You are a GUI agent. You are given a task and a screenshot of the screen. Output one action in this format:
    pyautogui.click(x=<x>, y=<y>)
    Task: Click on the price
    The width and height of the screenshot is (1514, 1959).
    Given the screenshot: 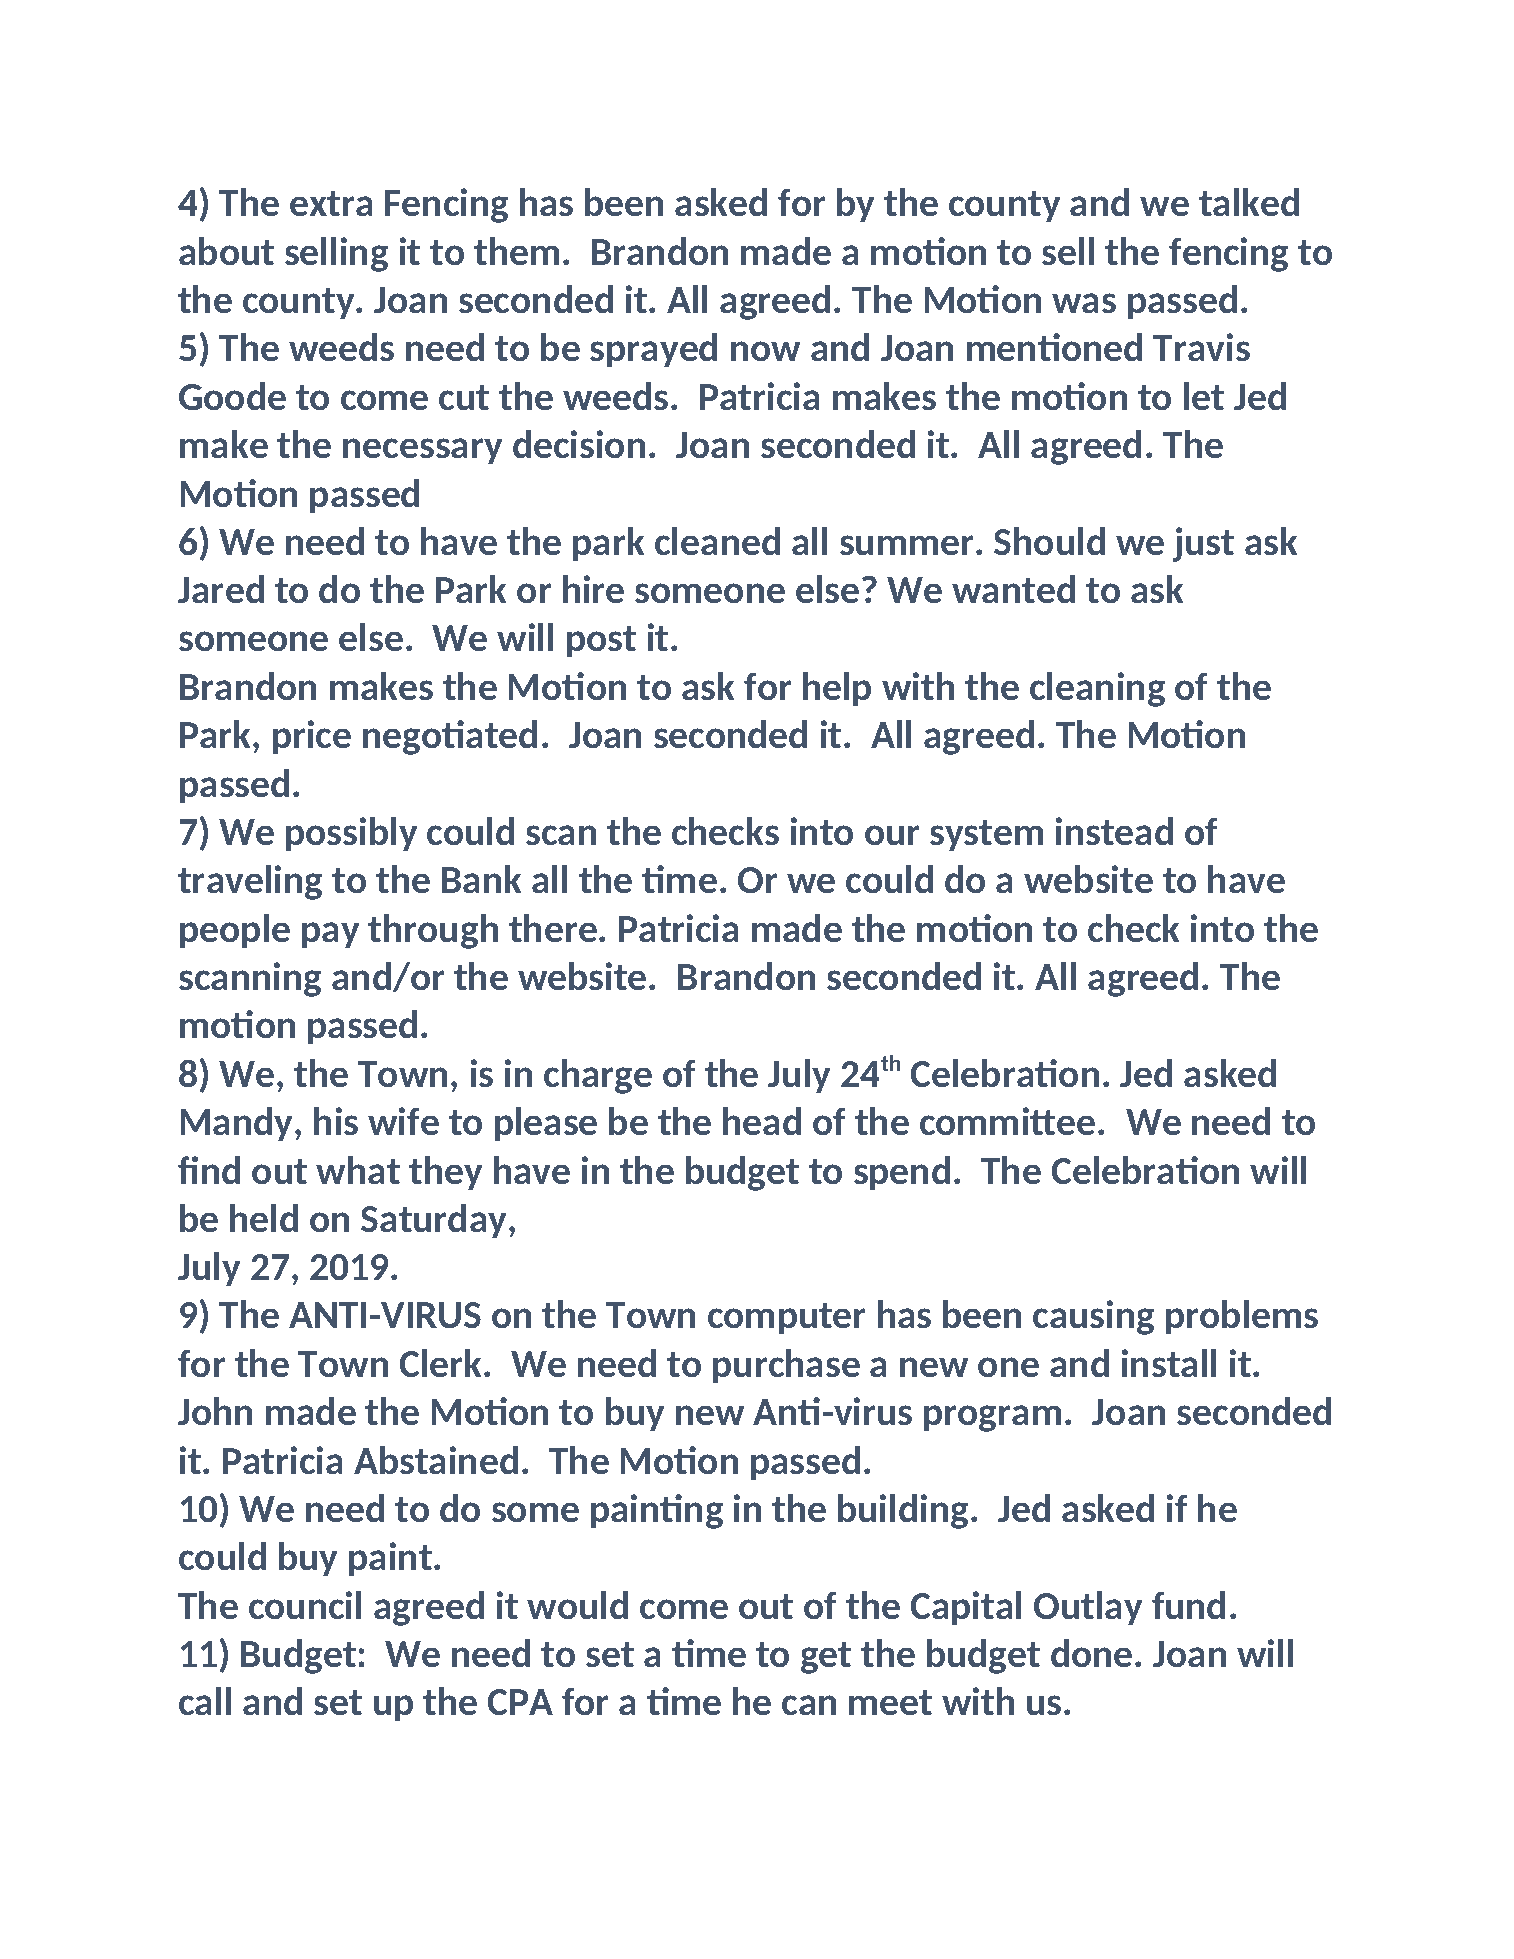 What is the action you would take?
    pyautogui.click(x=312, y=737)
